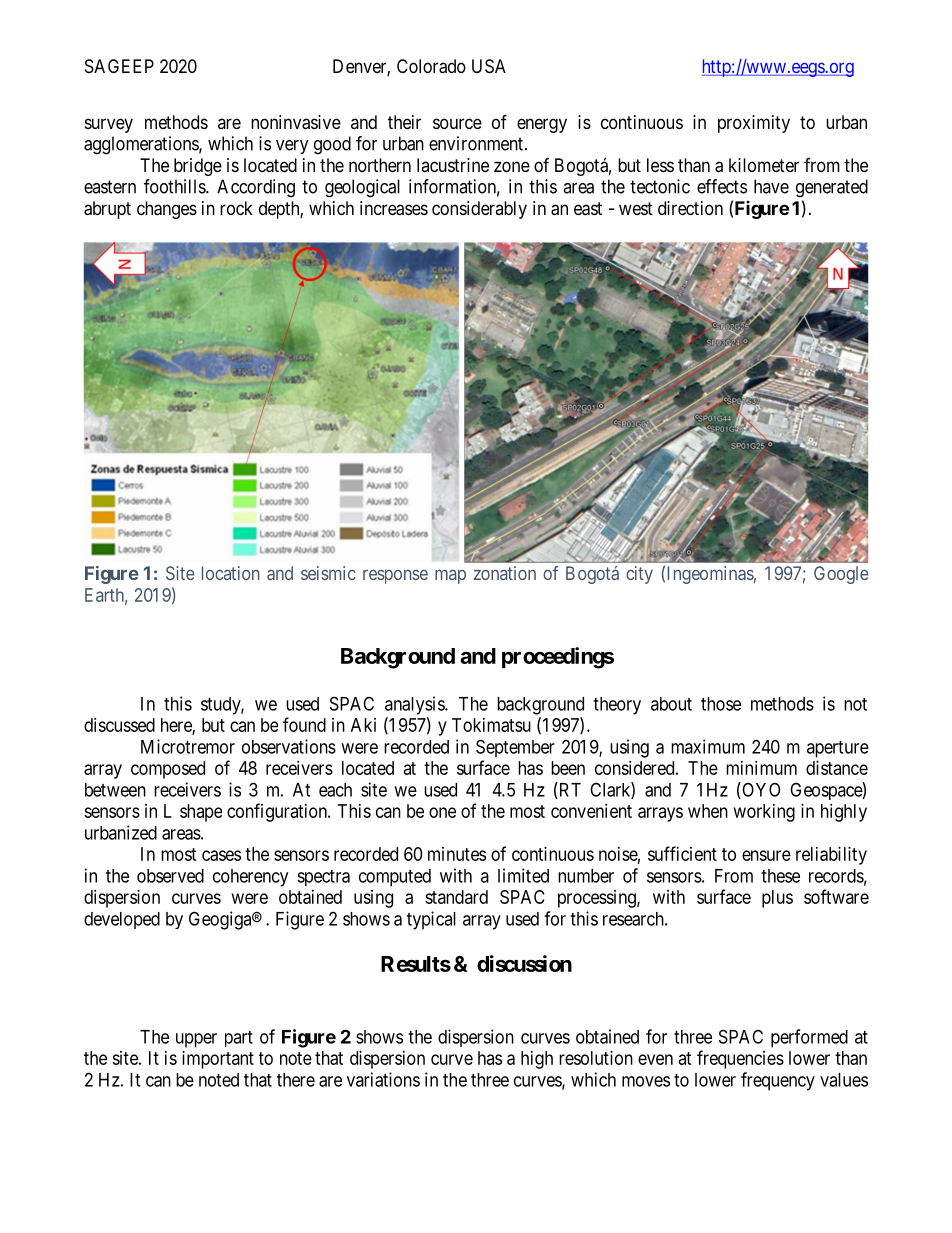 The height and width of the image is (1233, 952). What do you see at coordinates (754, 124) in the image?
I see `proximity` at bounding box center [754, 124].
